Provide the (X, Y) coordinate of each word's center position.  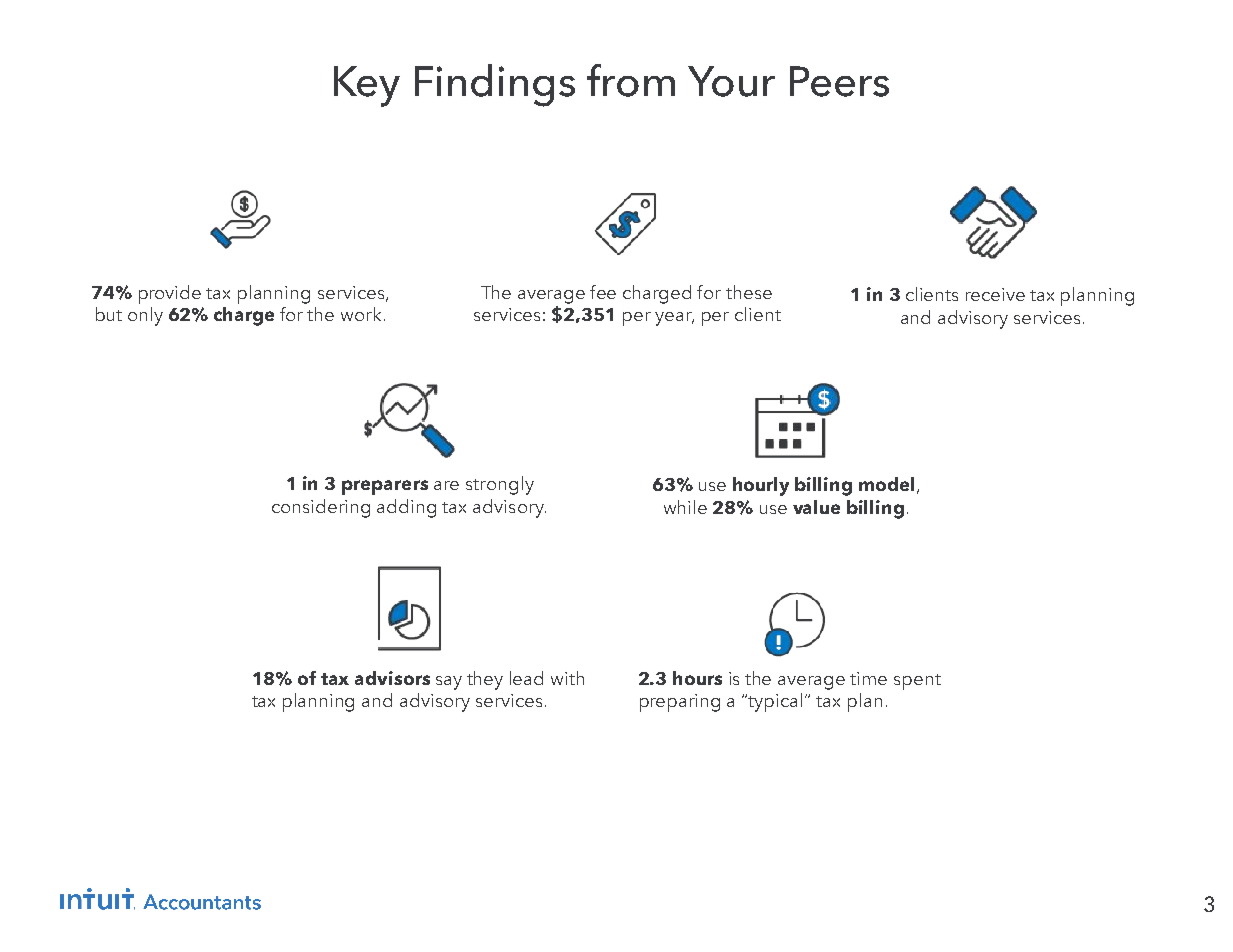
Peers (839, 81)
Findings (495, 85)
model (886, 484)
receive (995, 294)
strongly (500, 485)
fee (603, 292)
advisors (392, 678)
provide (170, 294)
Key (367, 86)
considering (321, 508)
